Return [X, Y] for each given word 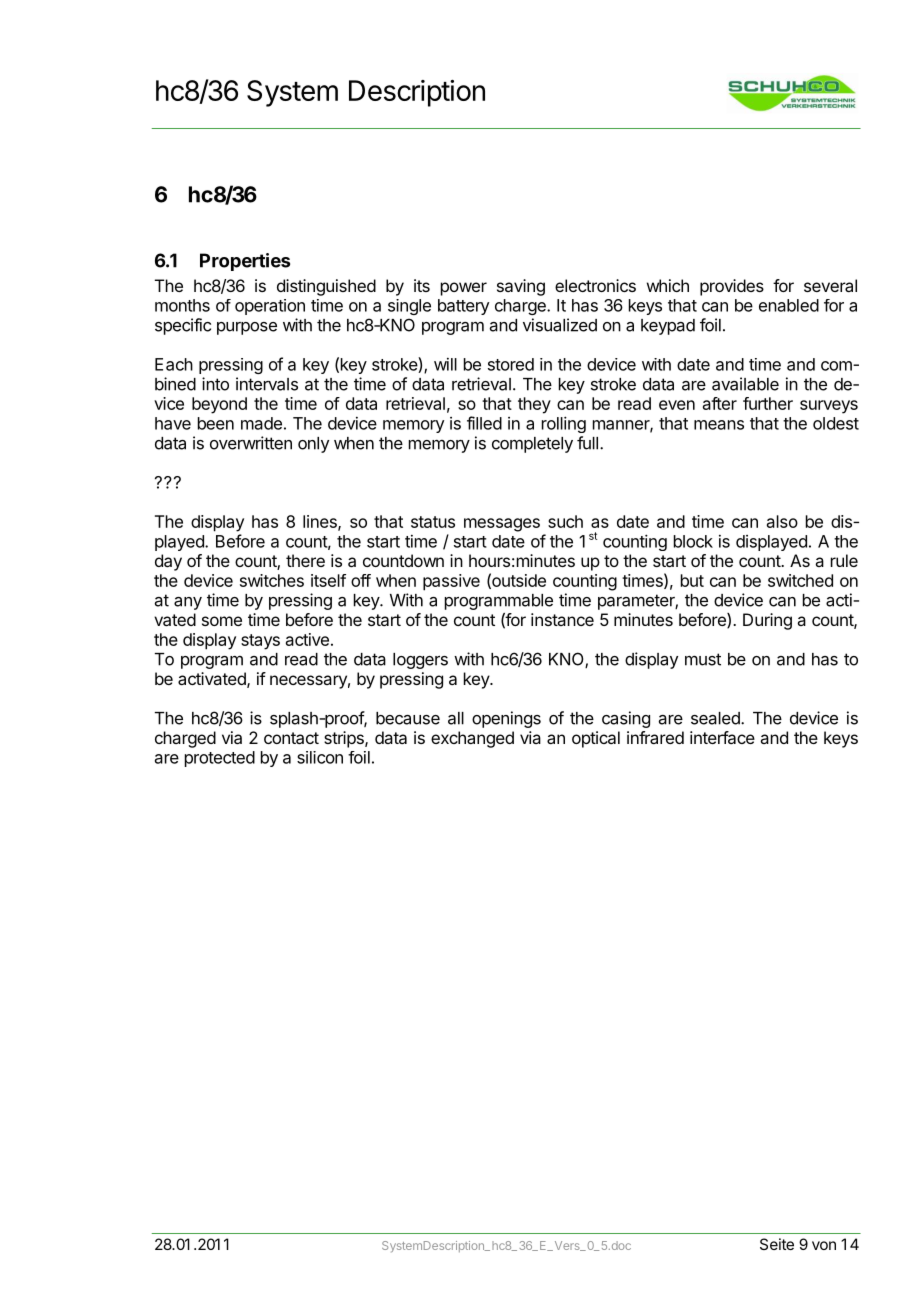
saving [521, 287]
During [767, 621]
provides [732, 287]
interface [722, 737]
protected [220, 759]
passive [451, 582]
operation [270, 307]
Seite [777, 1244]
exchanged [472, 739]
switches [272, 580]
